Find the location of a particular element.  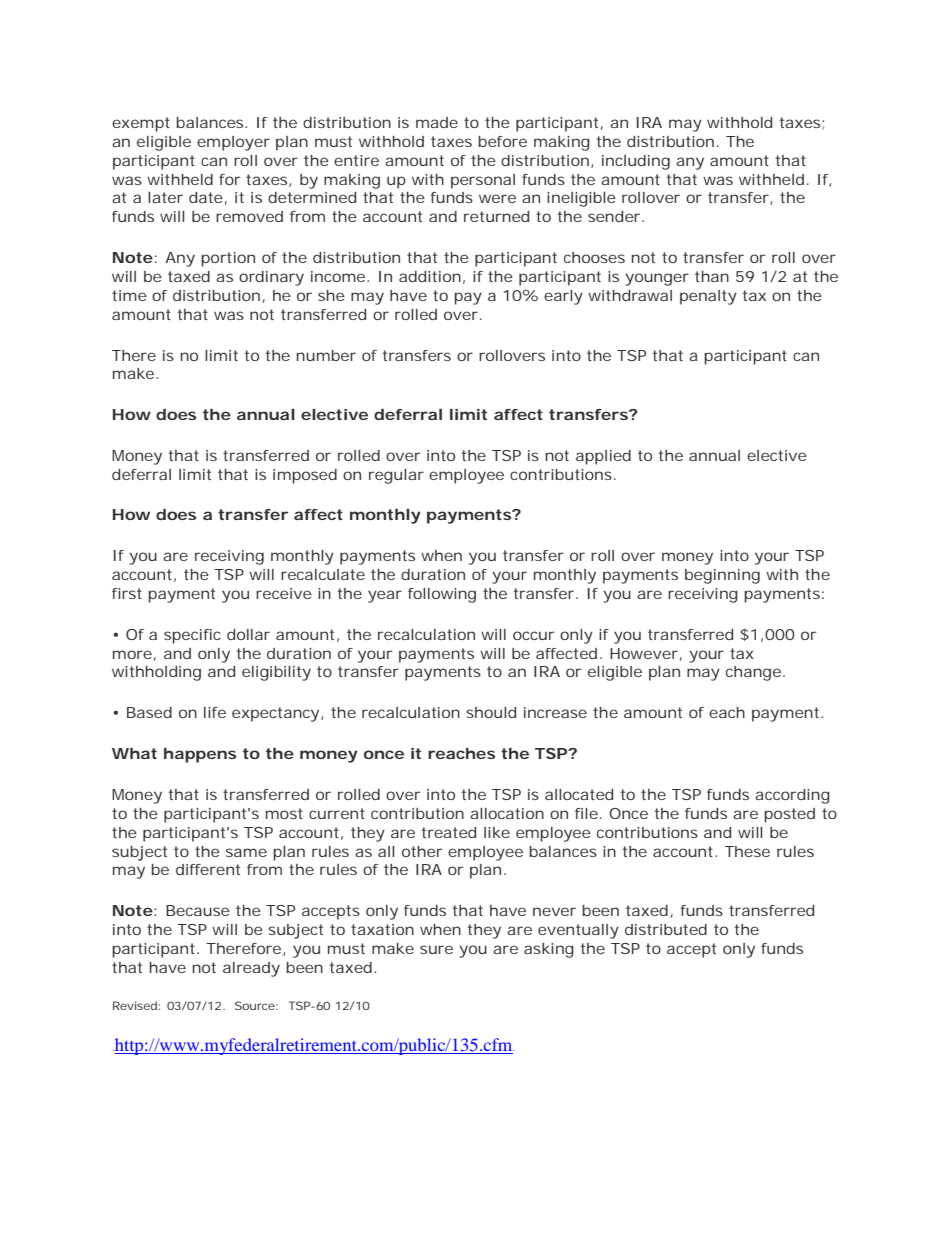

penalty is located at coordinates (708, 297).
